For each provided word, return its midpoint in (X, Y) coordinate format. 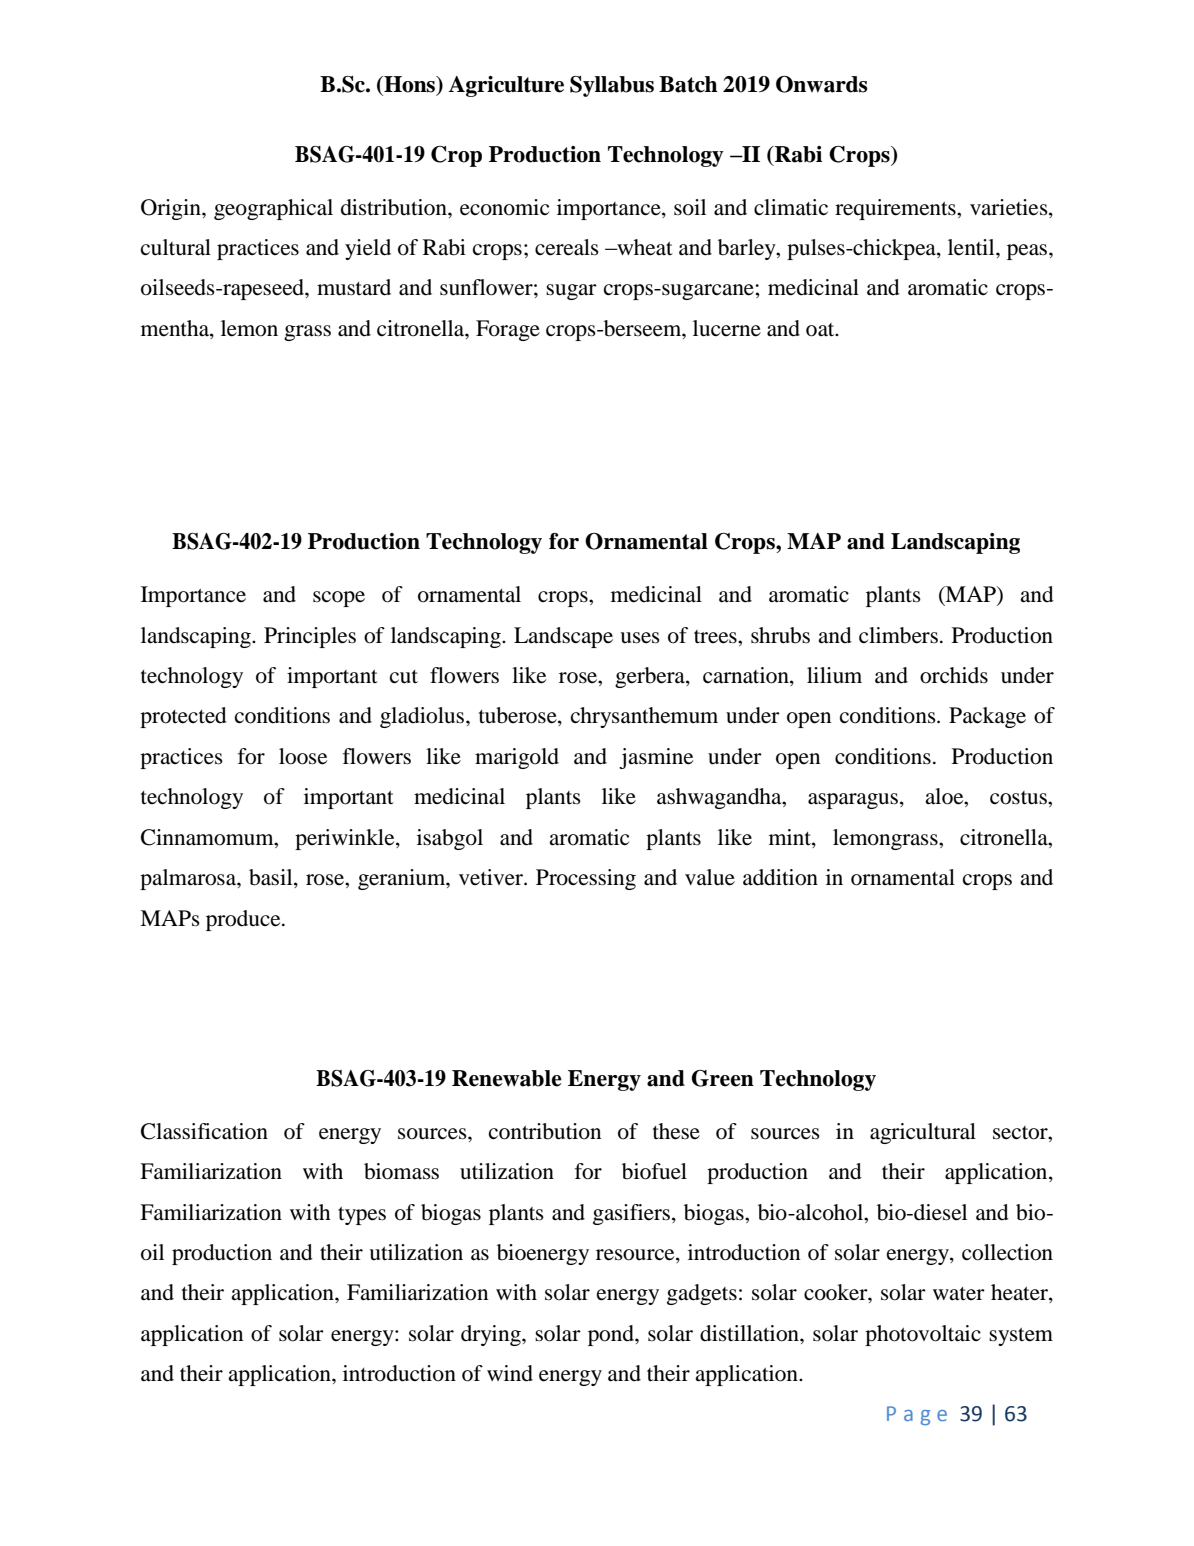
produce (244, 920)
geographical (273, 209)
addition (780, 877)
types (362, 1216)
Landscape (563, 637)
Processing (586, 879)
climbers (898, 635)
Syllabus (612, 86)
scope (339, 599)
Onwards (822, 84)
